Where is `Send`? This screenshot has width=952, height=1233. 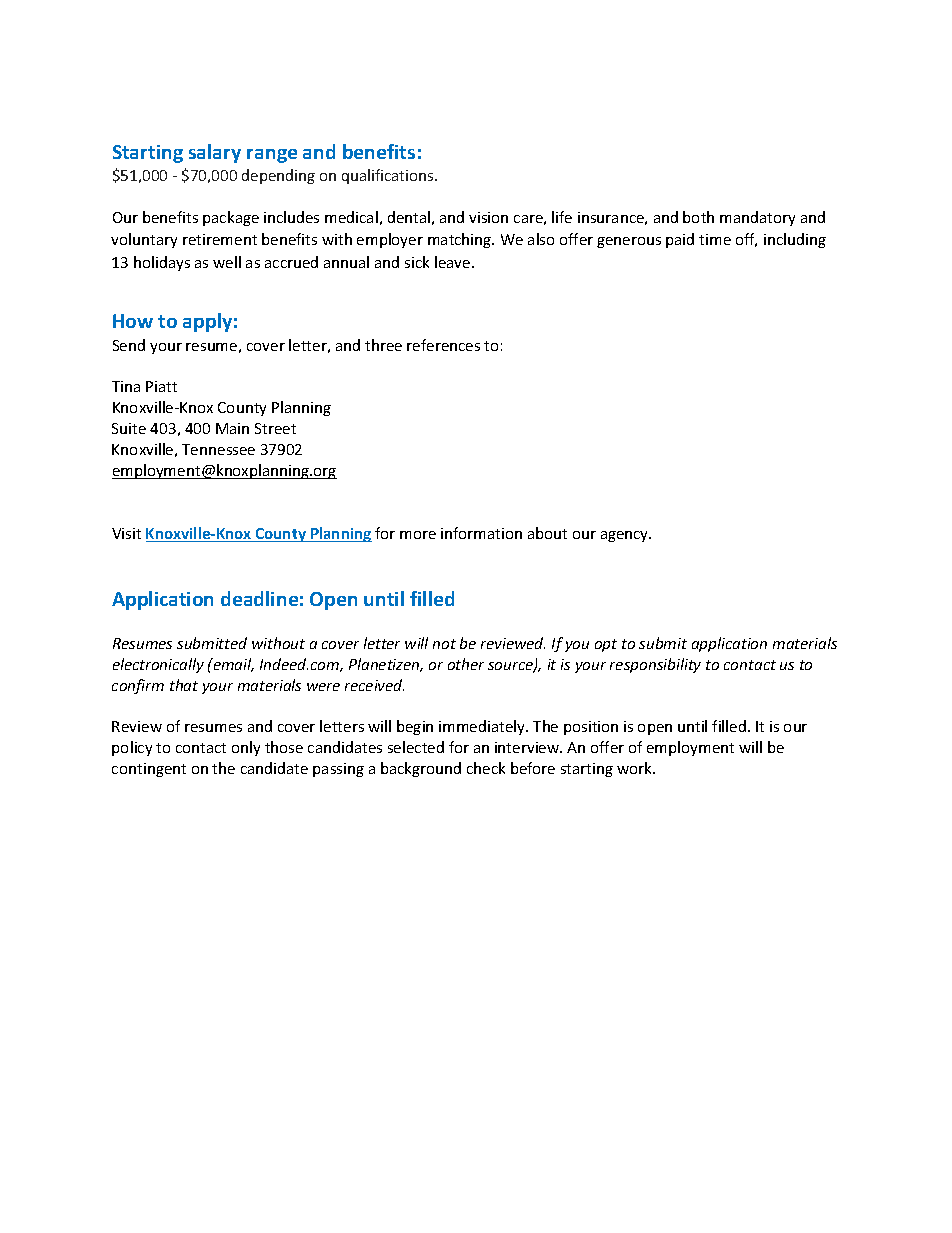 Send is located at coordinates (129, 345).
